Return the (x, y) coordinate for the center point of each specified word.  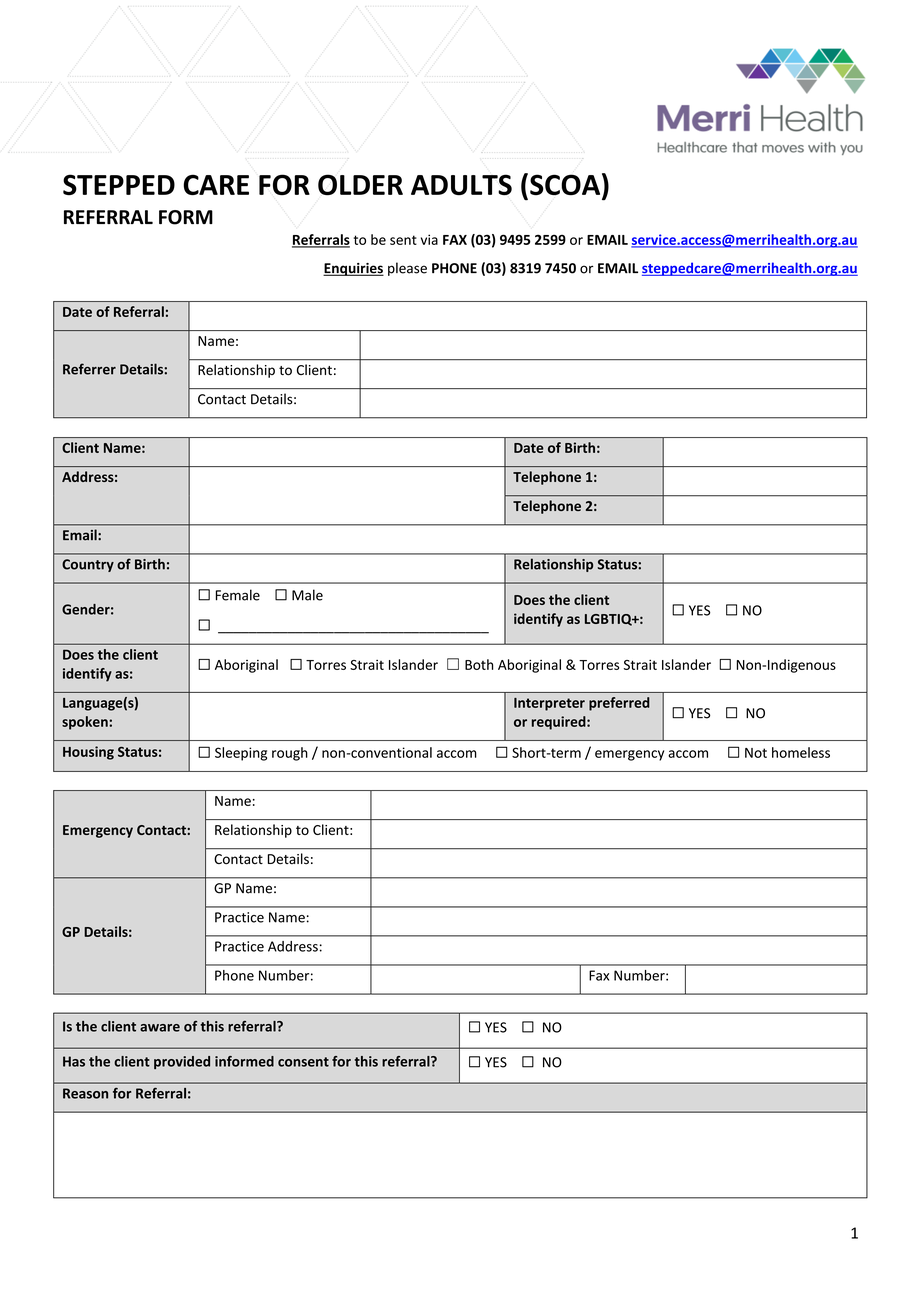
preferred (619, 704)
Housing (88, 753)
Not (756, 753)
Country (88, 565)
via (429, 239)
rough (290, 754)
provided (182, 1062)
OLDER (360, 184)
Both (479, 664)
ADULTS (461, 184)
